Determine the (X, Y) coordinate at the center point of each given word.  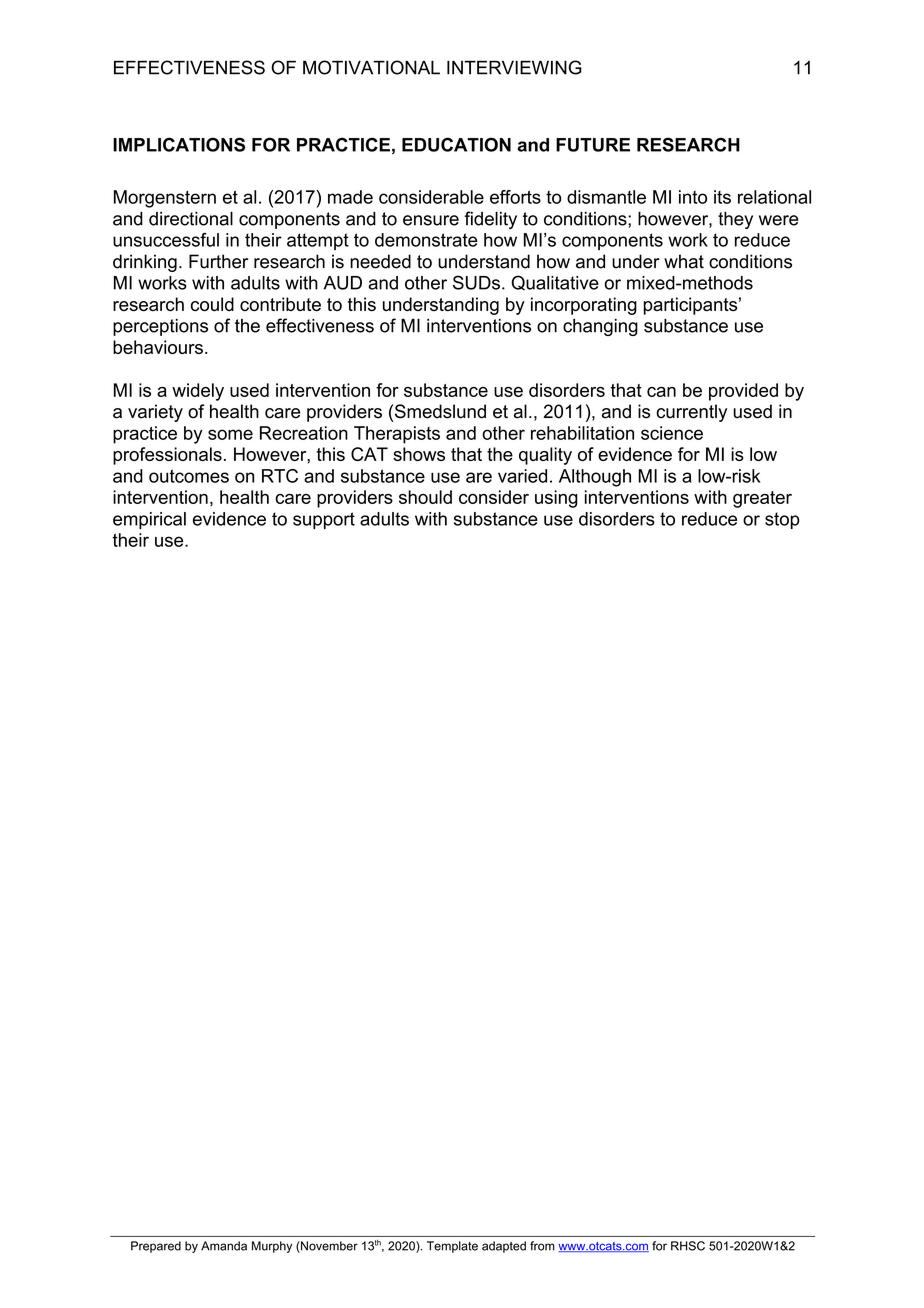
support (324, 520)
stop (782, 520)
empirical (149, 520)
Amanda (224, 1246)
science (672, 433)
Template (452, 1247)
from (542, 1246)
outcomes (189, 476)
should (425, 497)
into (693, 197)
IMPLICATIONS (179, 144)
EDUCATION (456, 144)
